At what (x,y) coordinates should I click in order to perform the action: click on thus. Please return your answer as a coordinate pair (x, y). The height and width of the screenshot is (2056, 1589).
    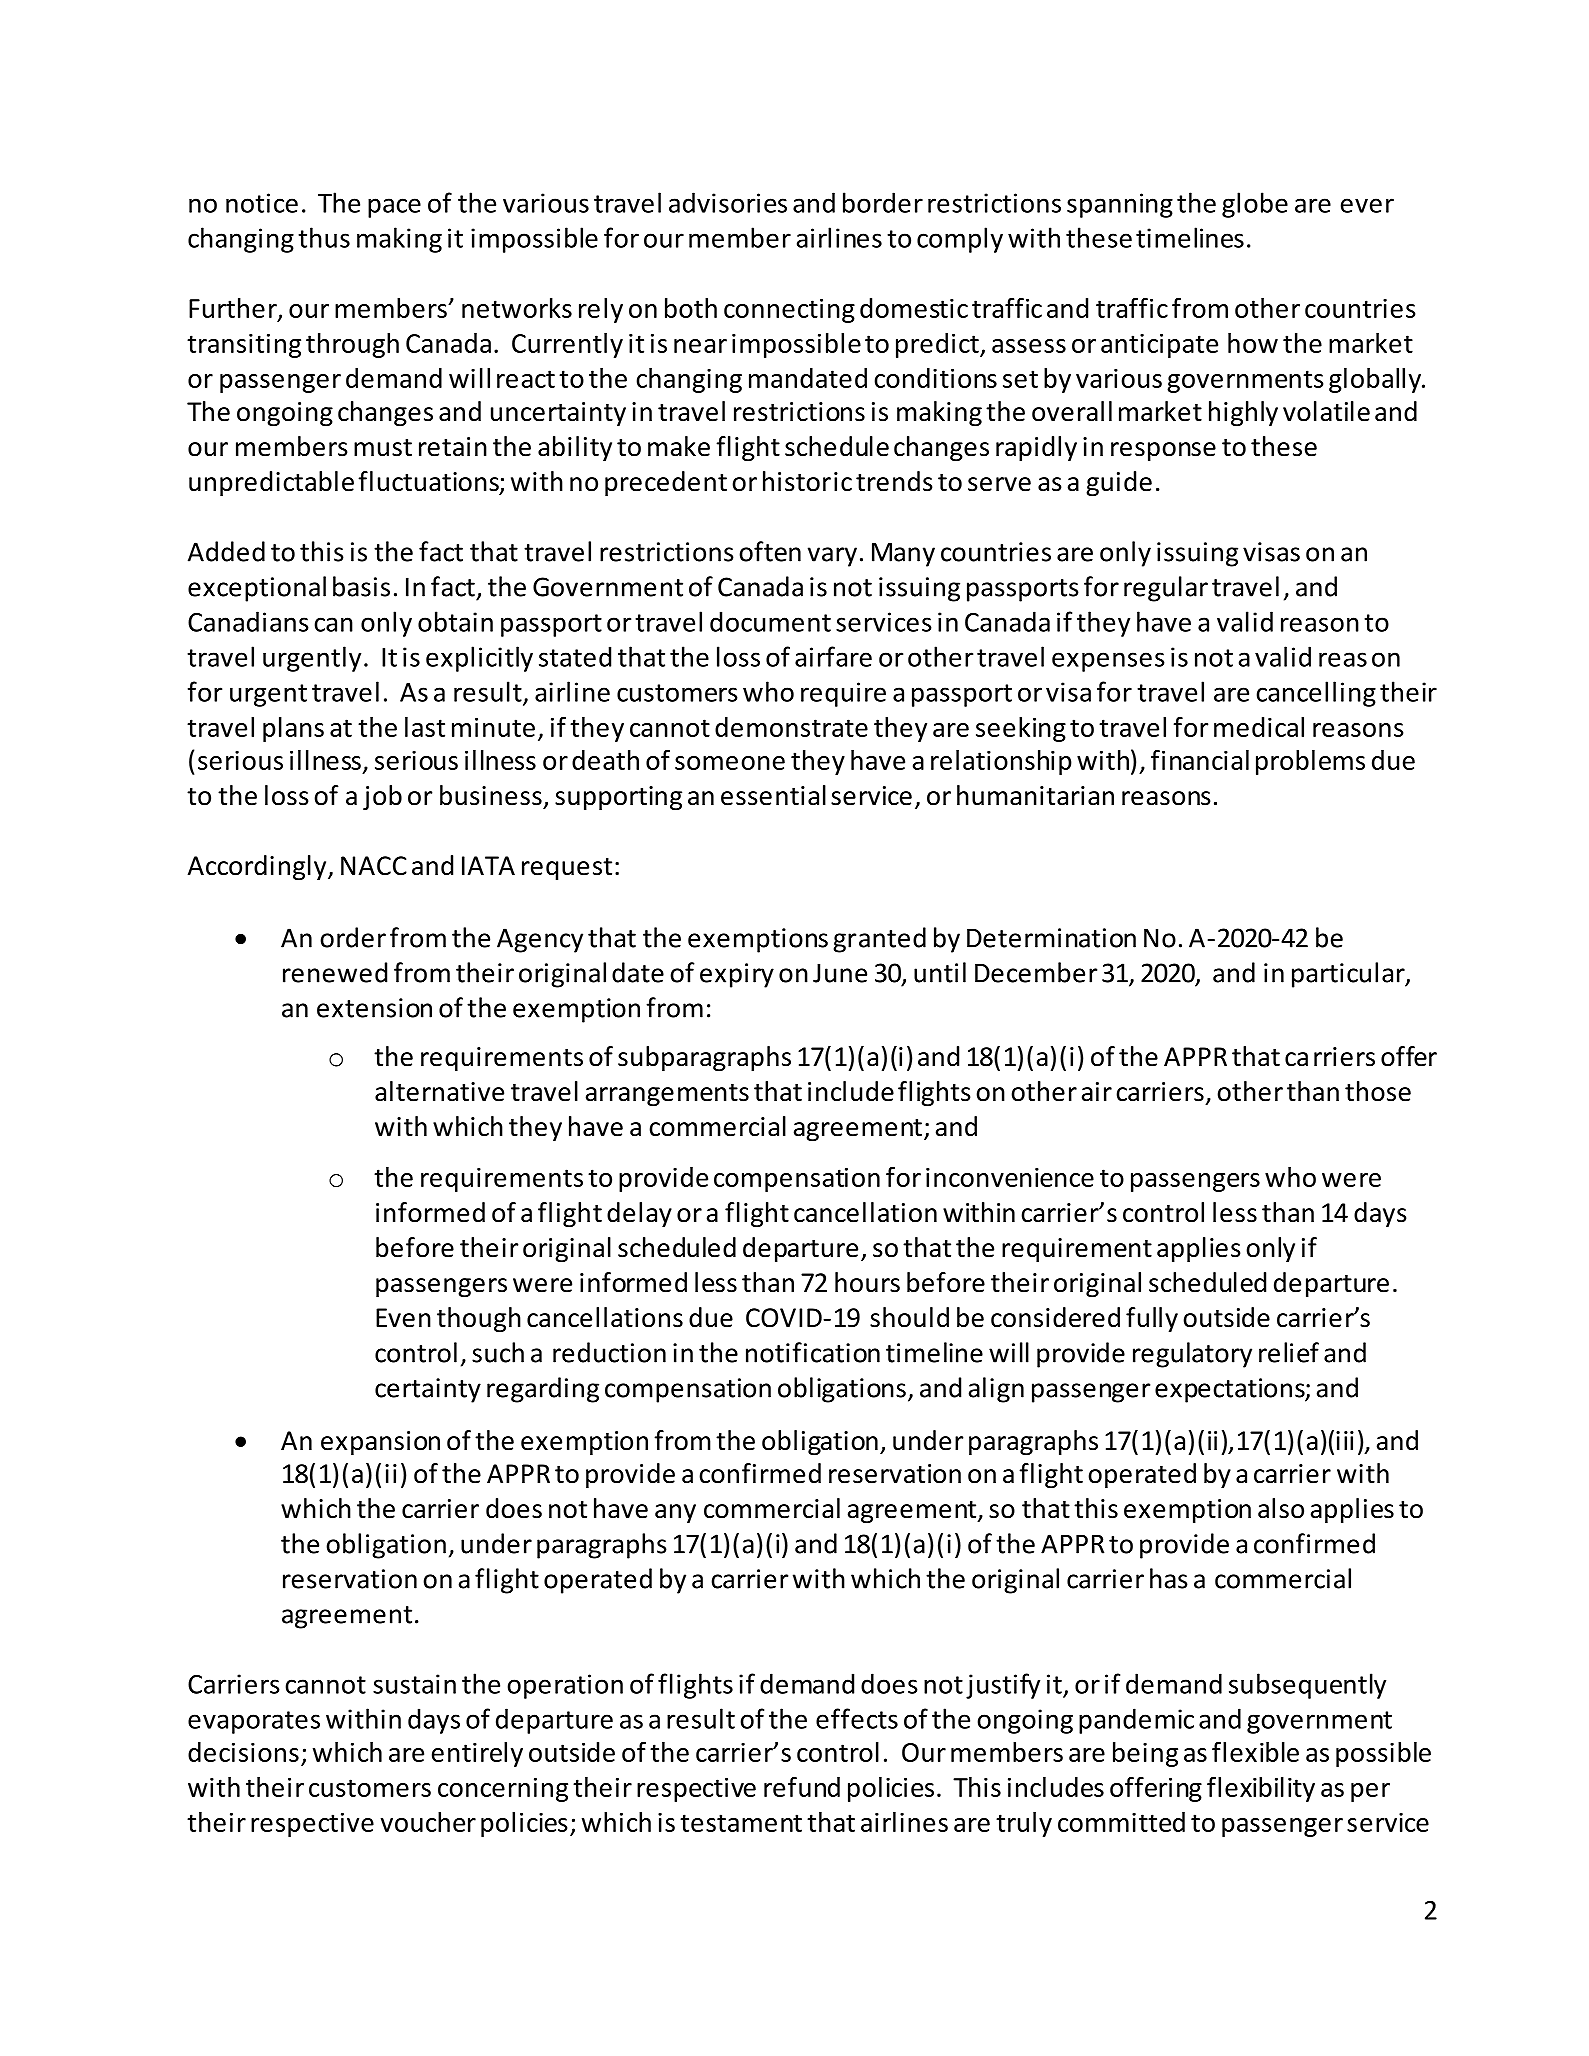
    Looking at the image, I should click on (324, 237).
